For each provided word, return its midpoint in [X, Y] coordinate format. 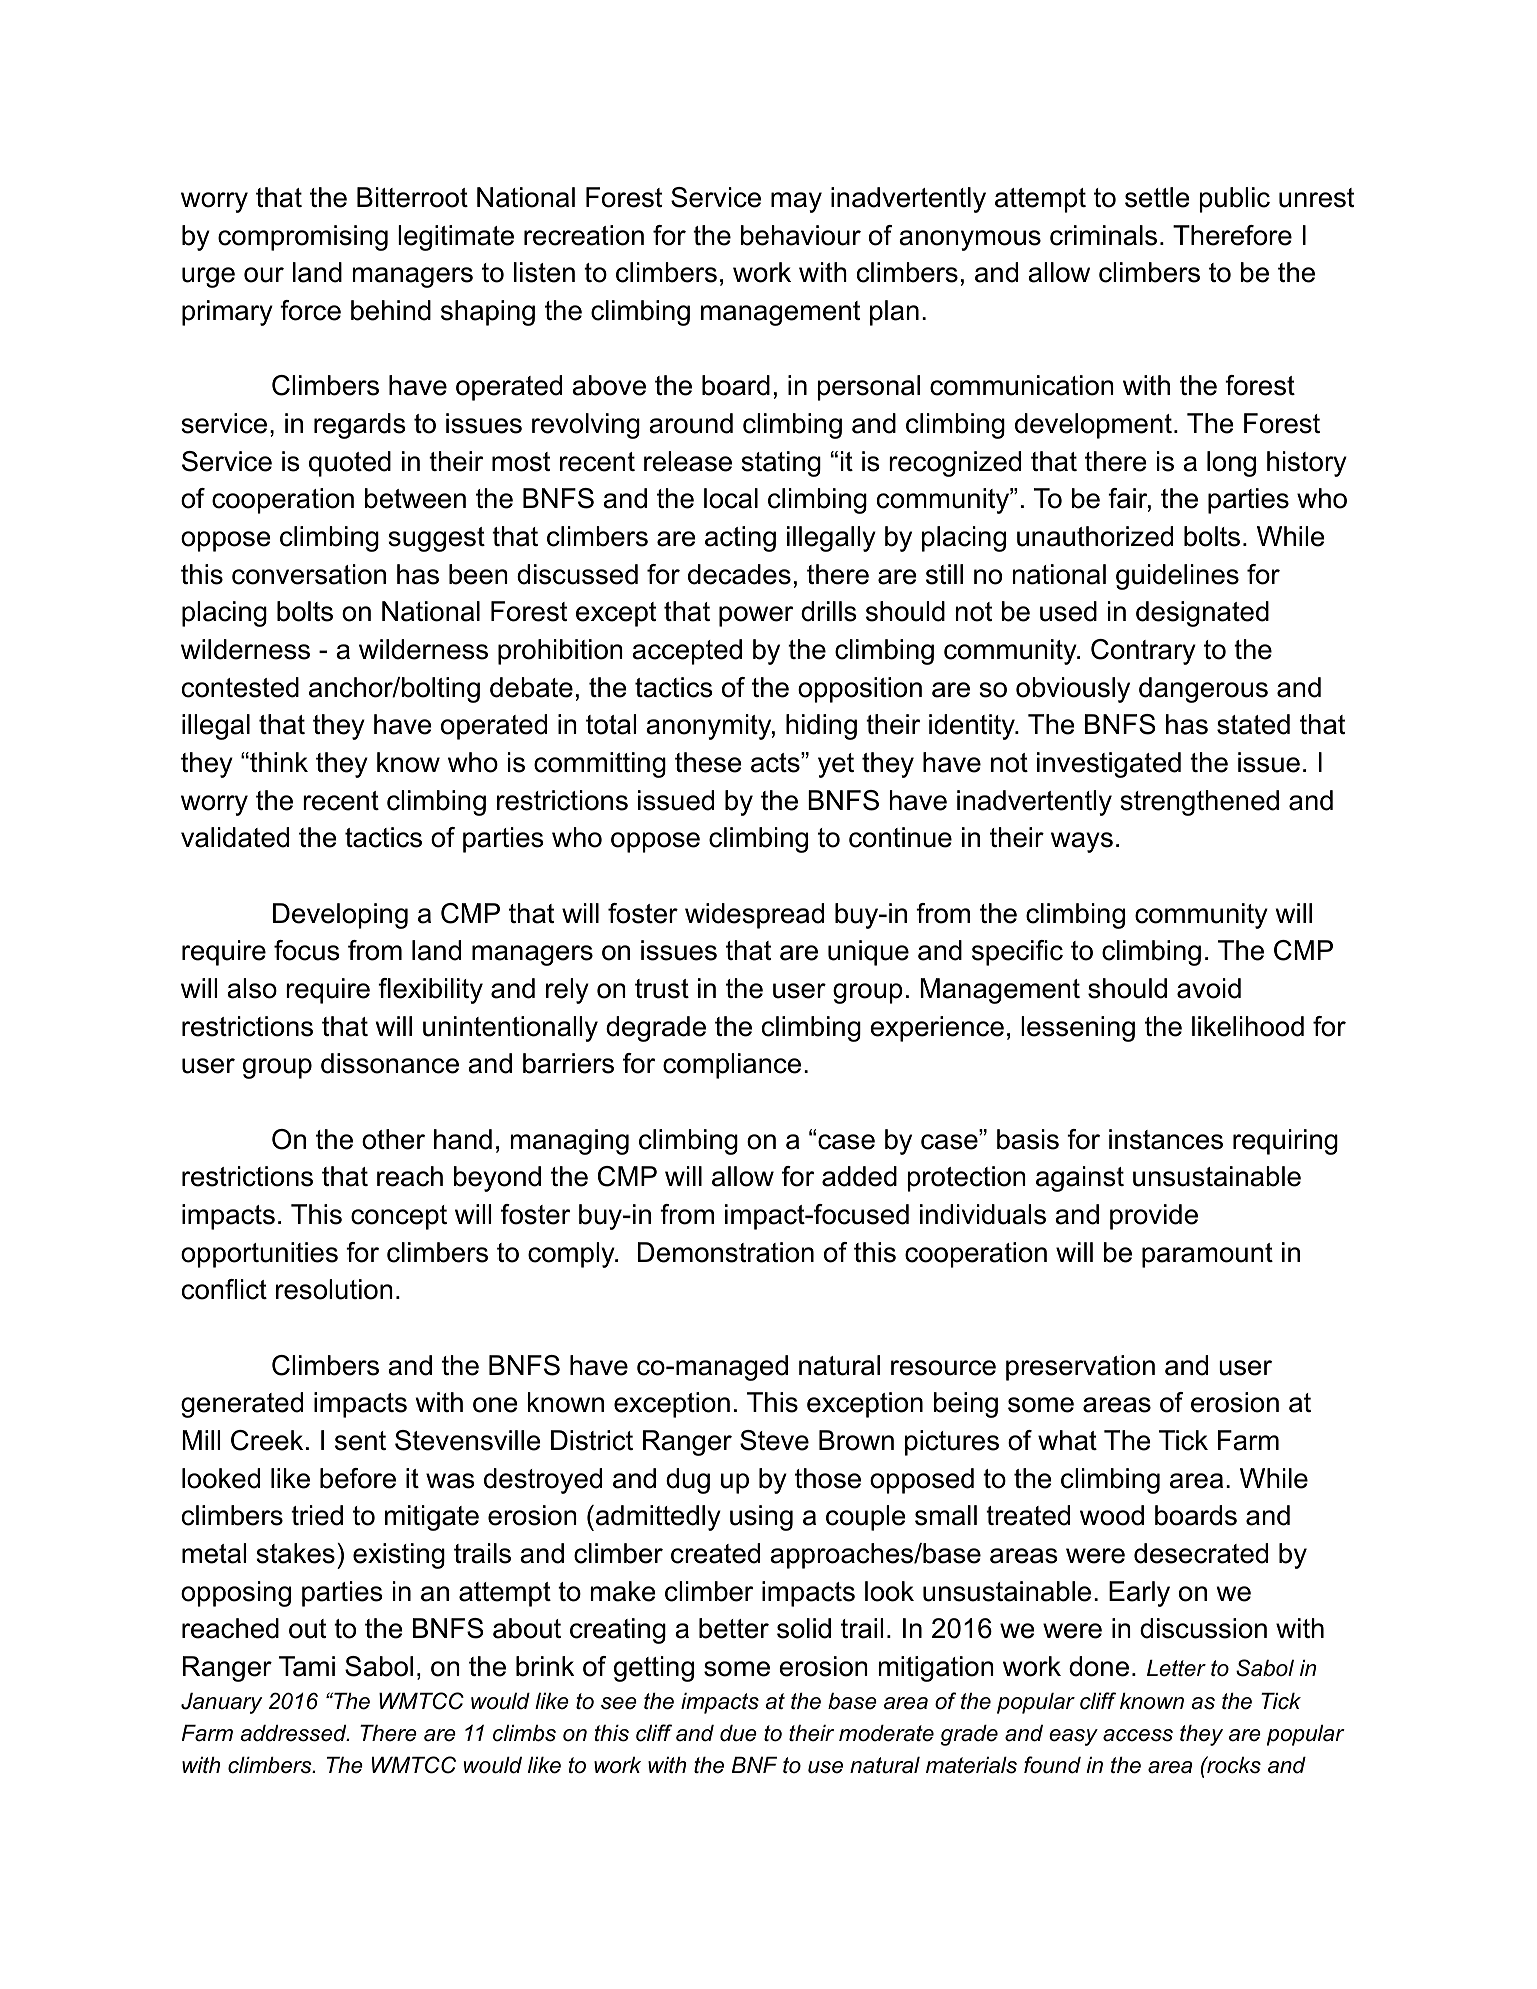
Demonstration [726, 1252]
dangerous [1203, 690]
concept [399, 1217]
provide [1154, 1217]
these [708, 762]
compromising [303, 238]
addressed [294, 1733]
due [738, 1733]
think [278, 762]
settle [1157, 197]
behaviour [801, 235]
